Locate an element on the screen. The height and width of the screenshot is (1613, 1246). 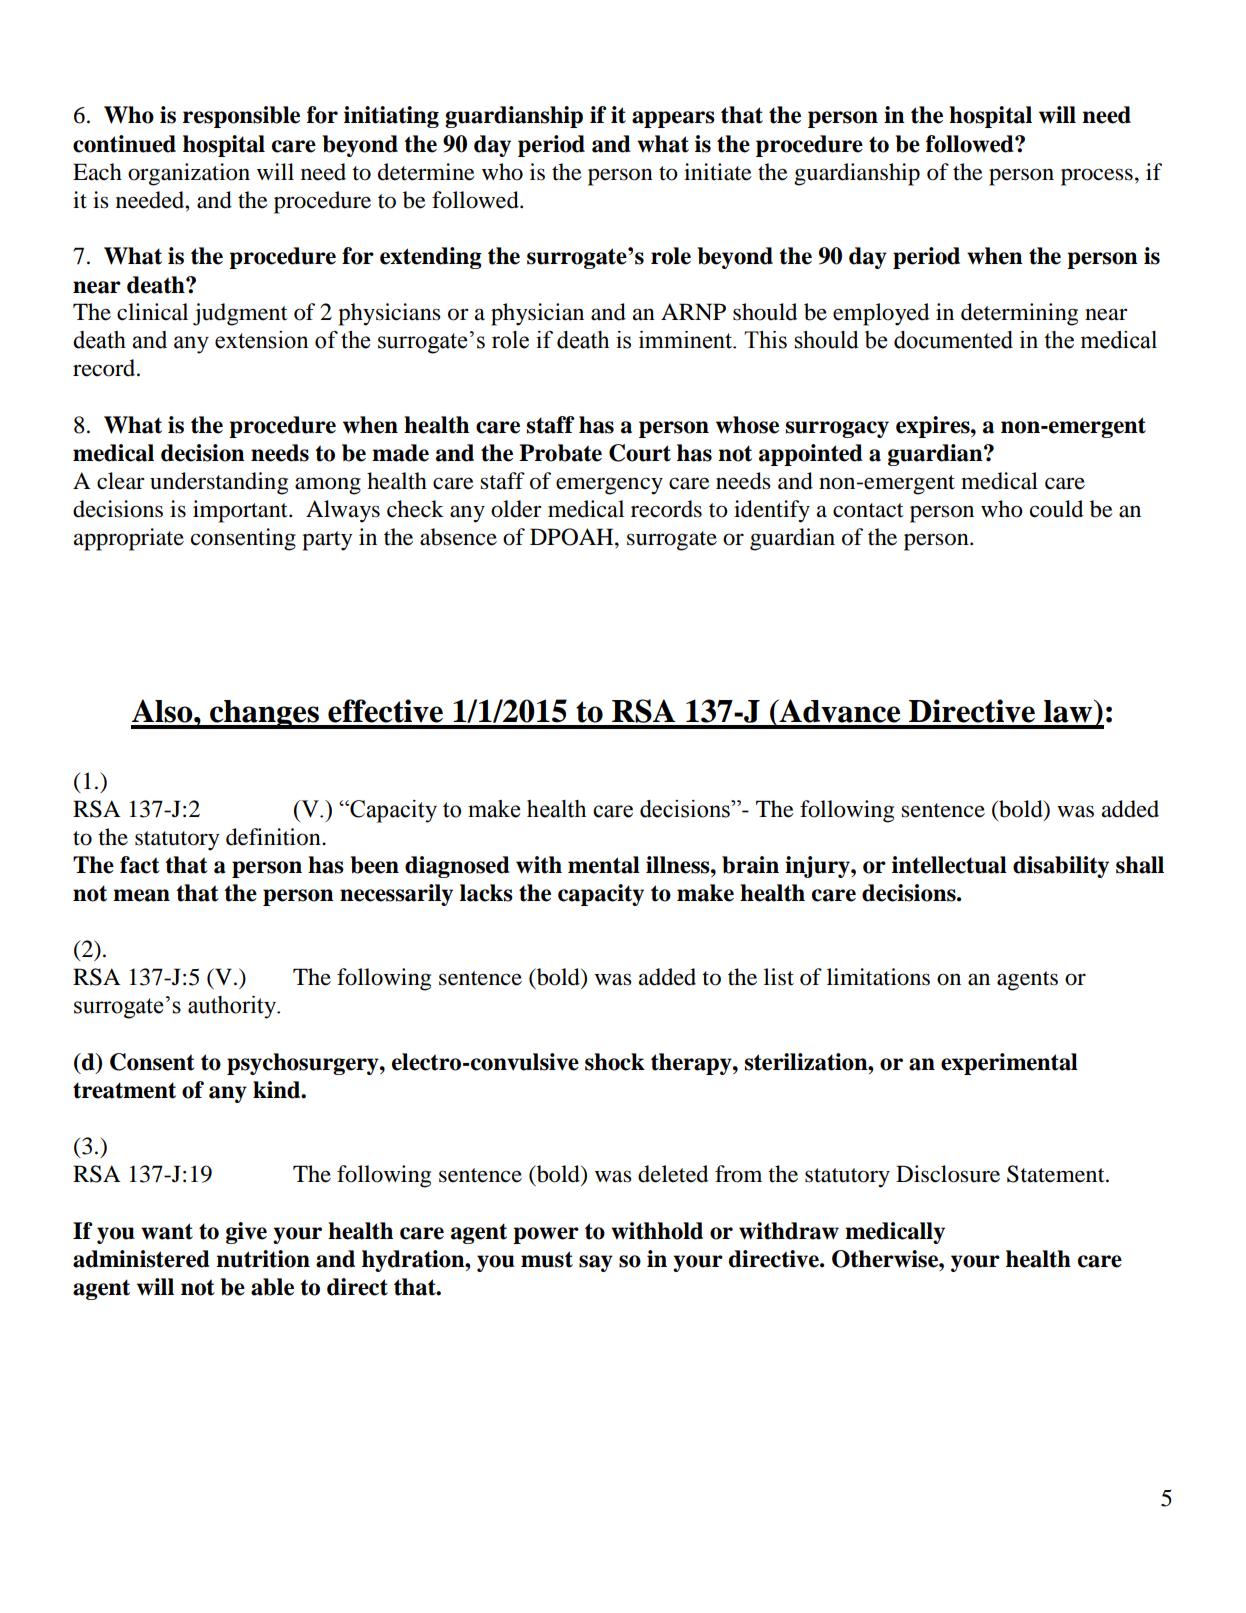
shock is located at coordinates (615, 1062).
